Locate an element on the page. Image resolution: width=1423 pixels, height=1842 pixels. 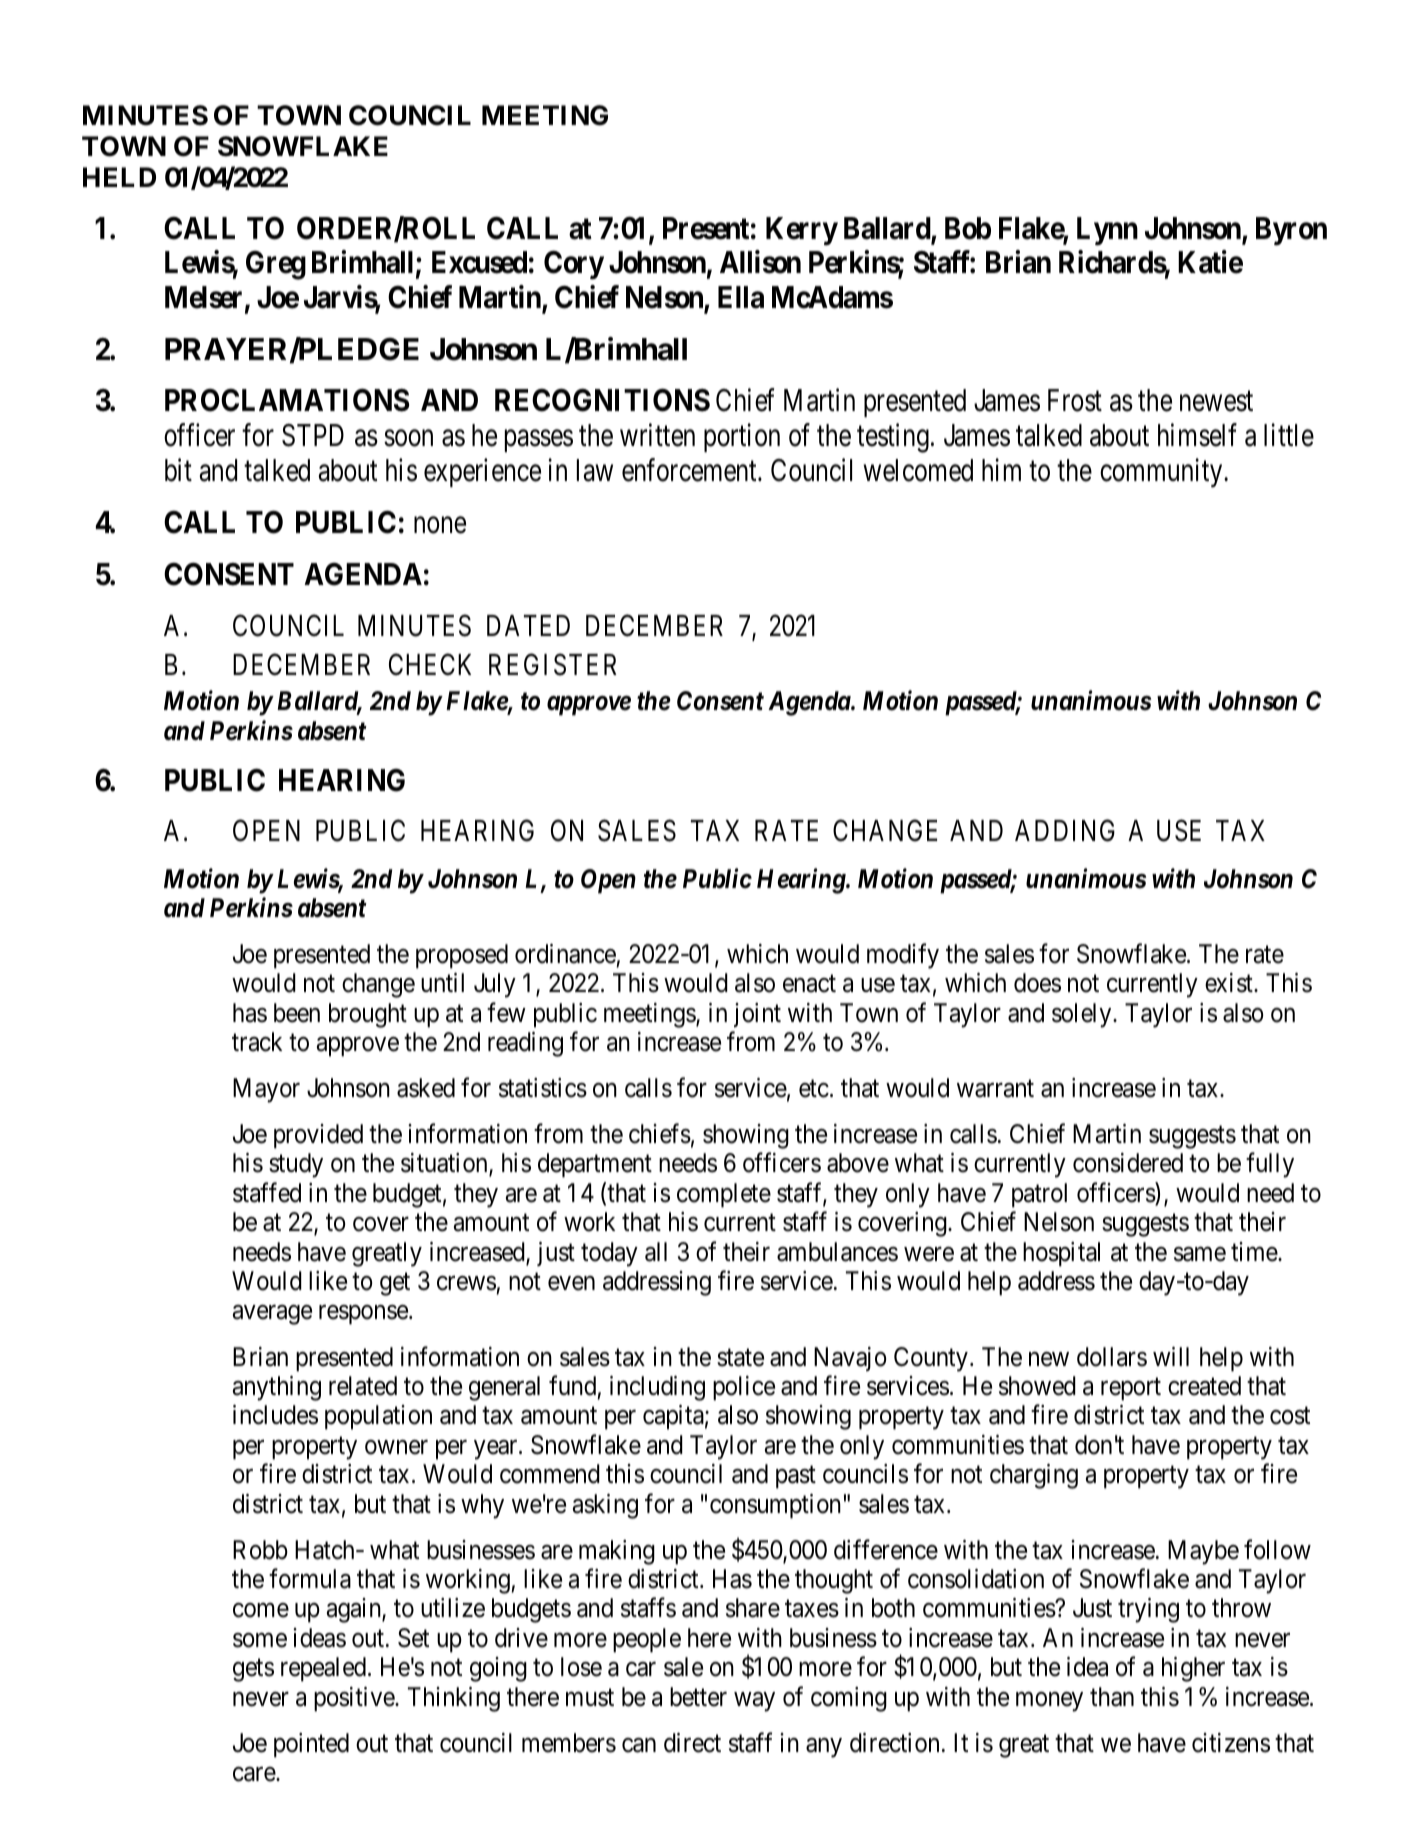
better is located at coordinates (698, 1697).
